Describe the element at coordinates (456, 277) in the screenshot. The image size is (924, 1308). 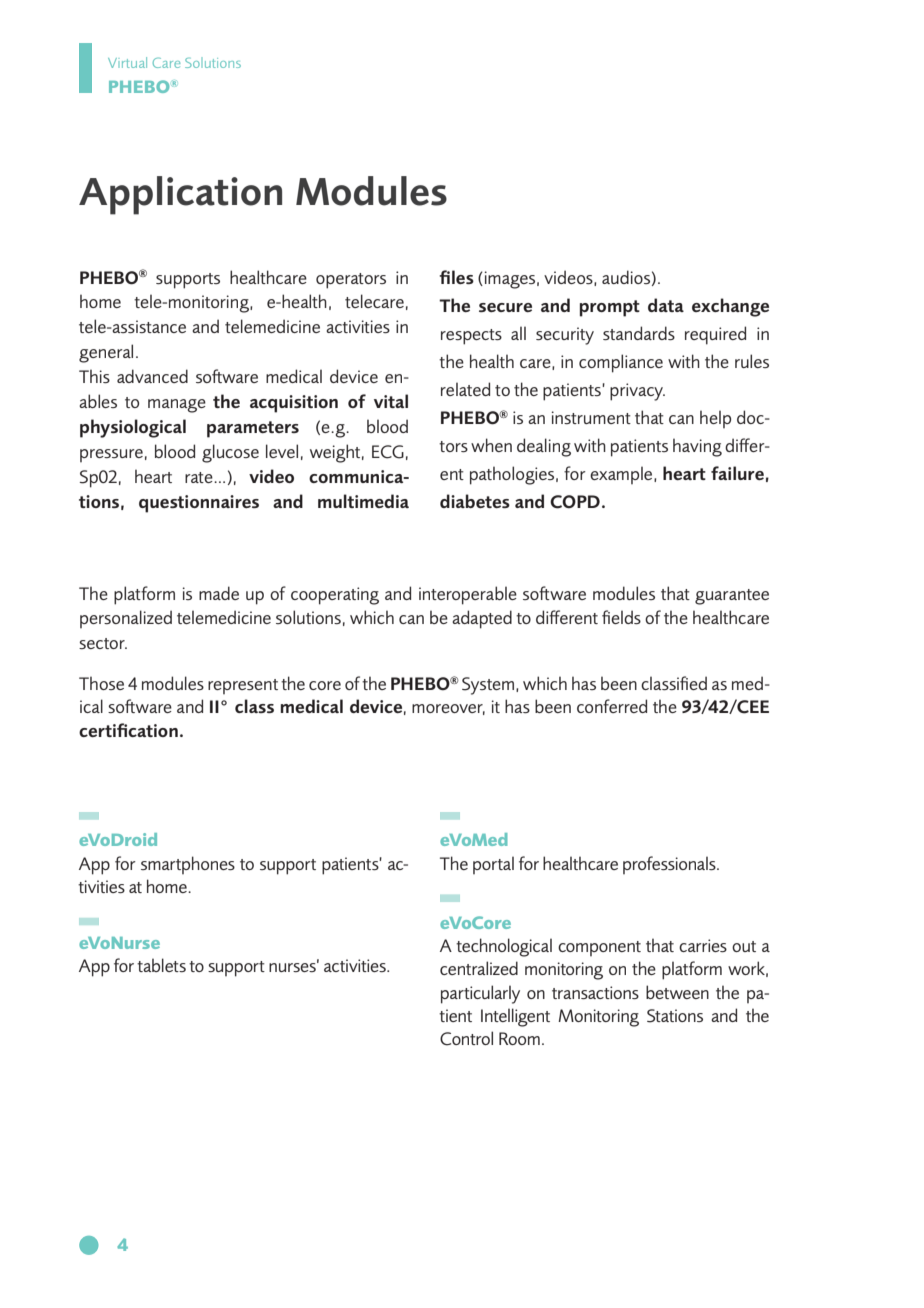
I see `files` at that location.
